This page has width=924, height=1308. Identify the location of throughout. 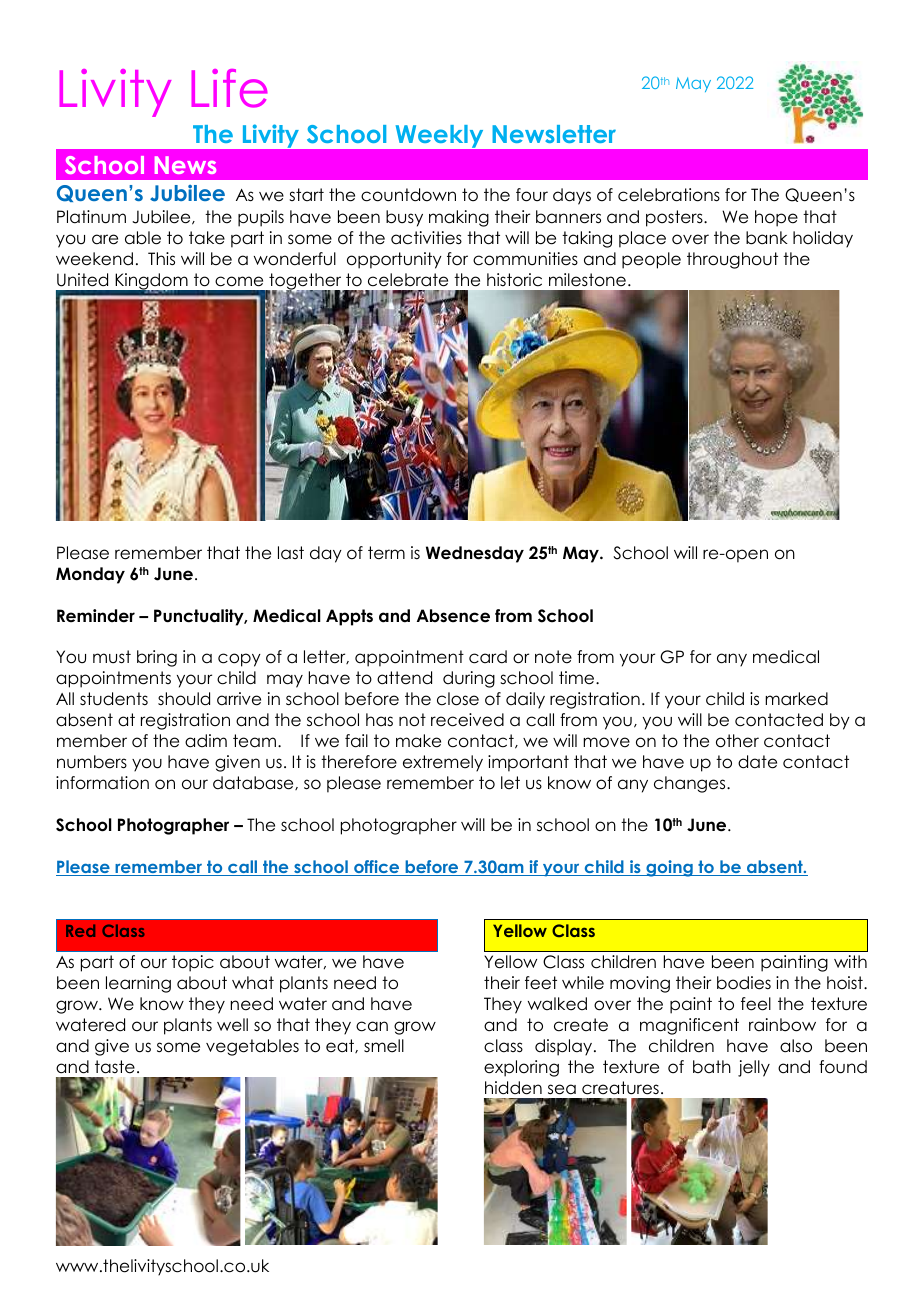
(732, 260).
